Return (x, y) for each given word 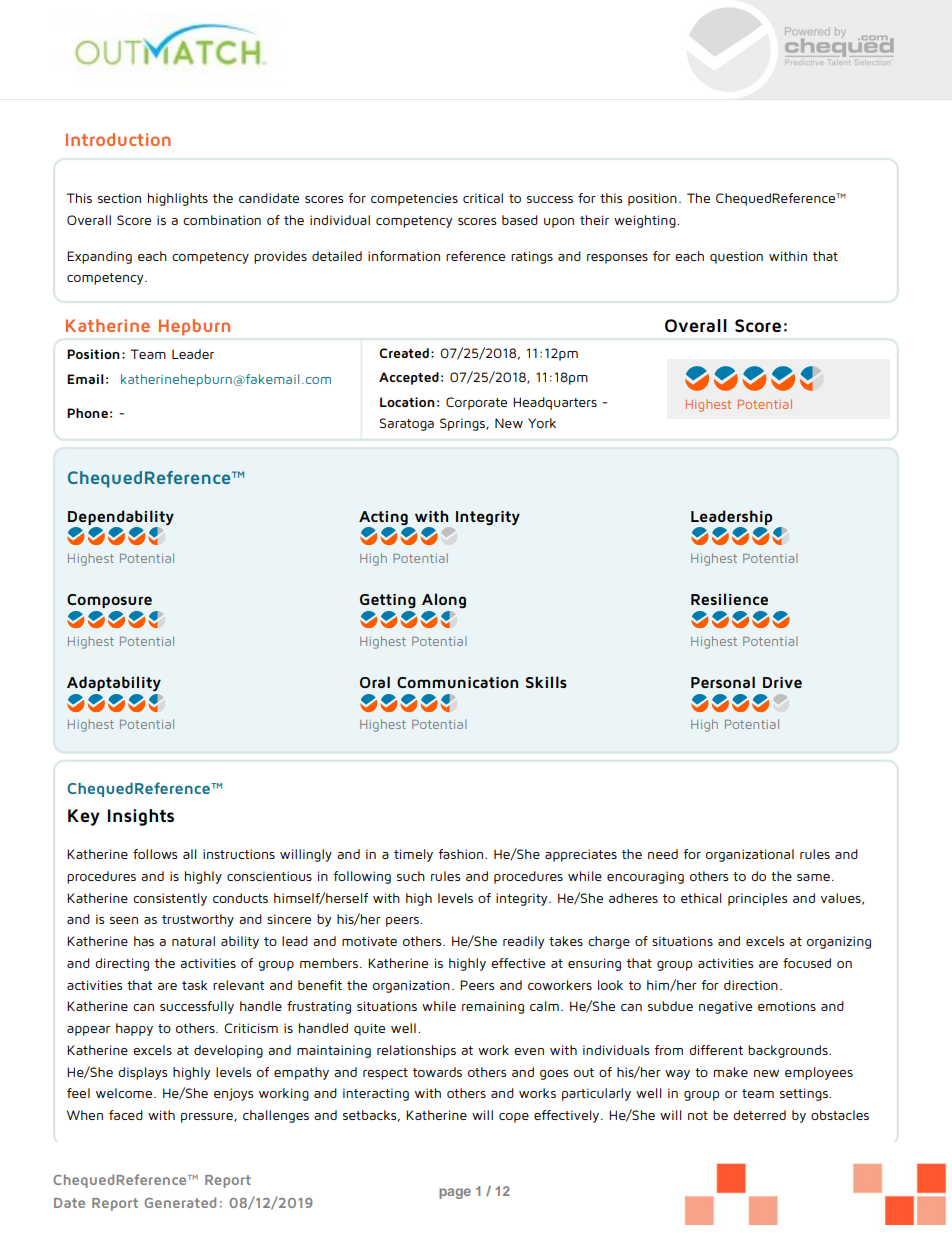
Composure (109, 601)
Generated (180, 1202)
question (736, 257)
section (119, 198)
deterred (759, 1115)
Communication (457, 682)
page (455, 1193)
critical (483, 198)
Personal (723, 682)
